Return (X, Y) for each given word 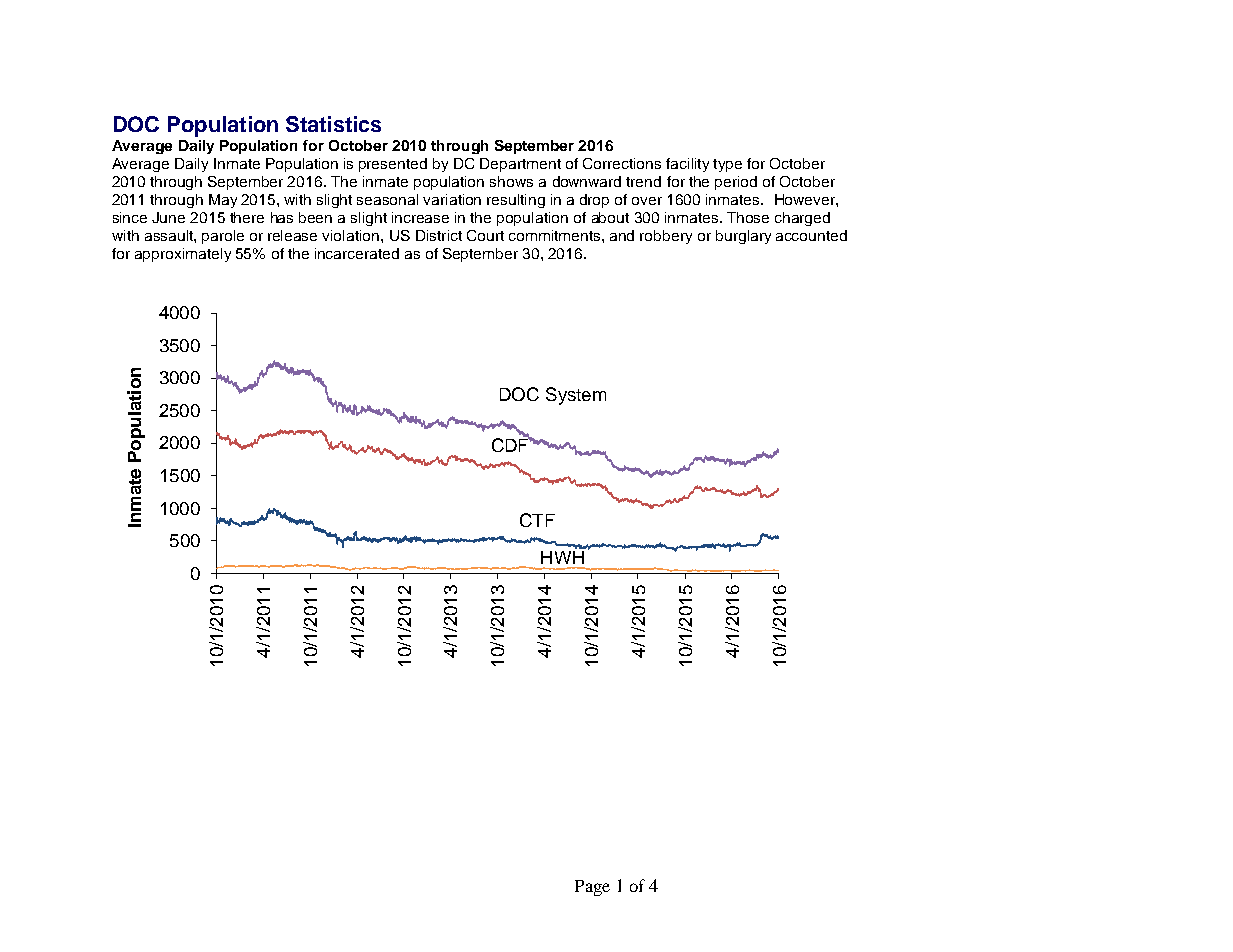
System (576, 396)
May (223, 201)
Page (592, 888)
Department (520, 165)
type (727, 165)
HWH (563, 556)
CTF (537, 520)
